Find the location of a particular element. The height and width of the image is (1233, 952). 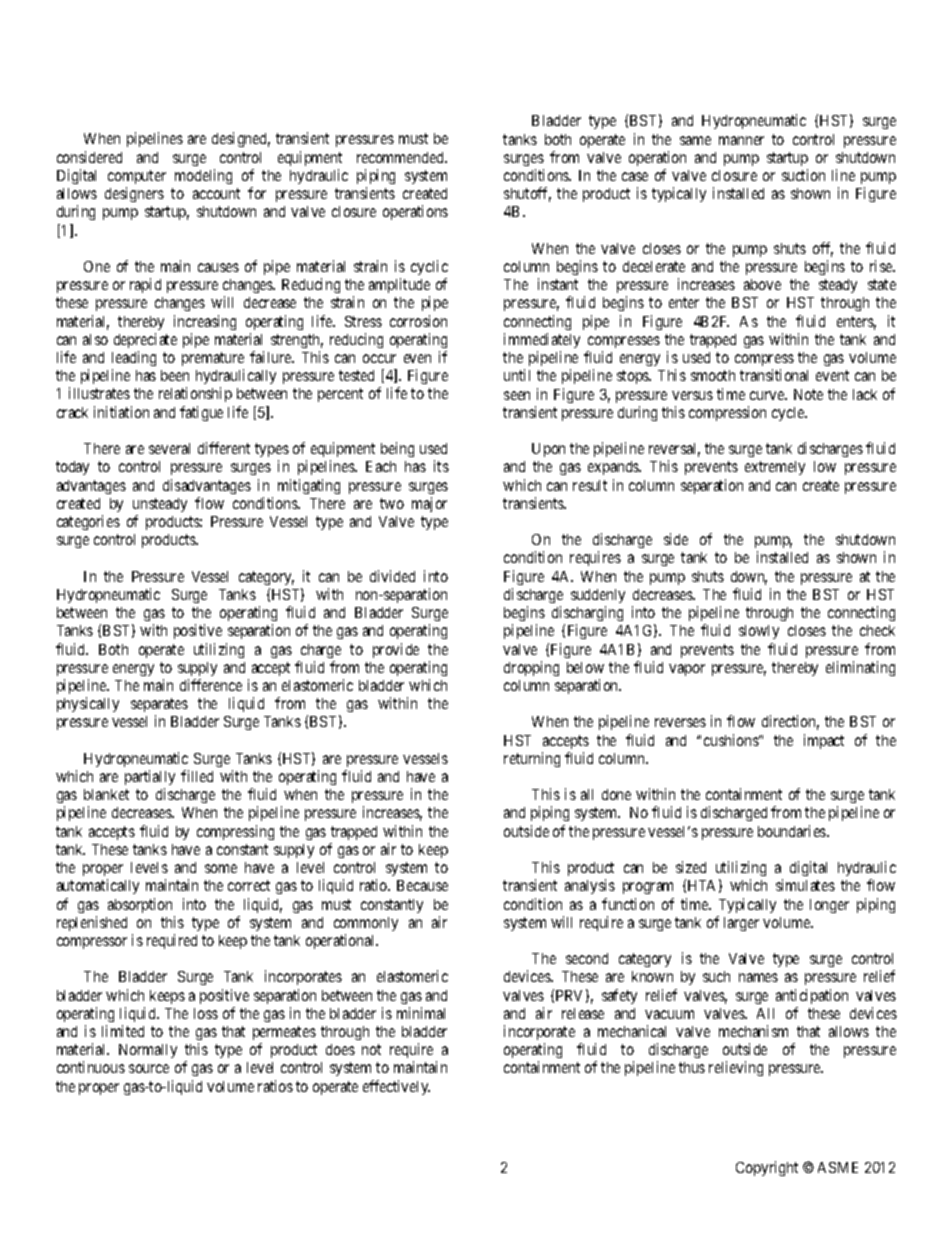

difference is located at coordinates (211, 685).
